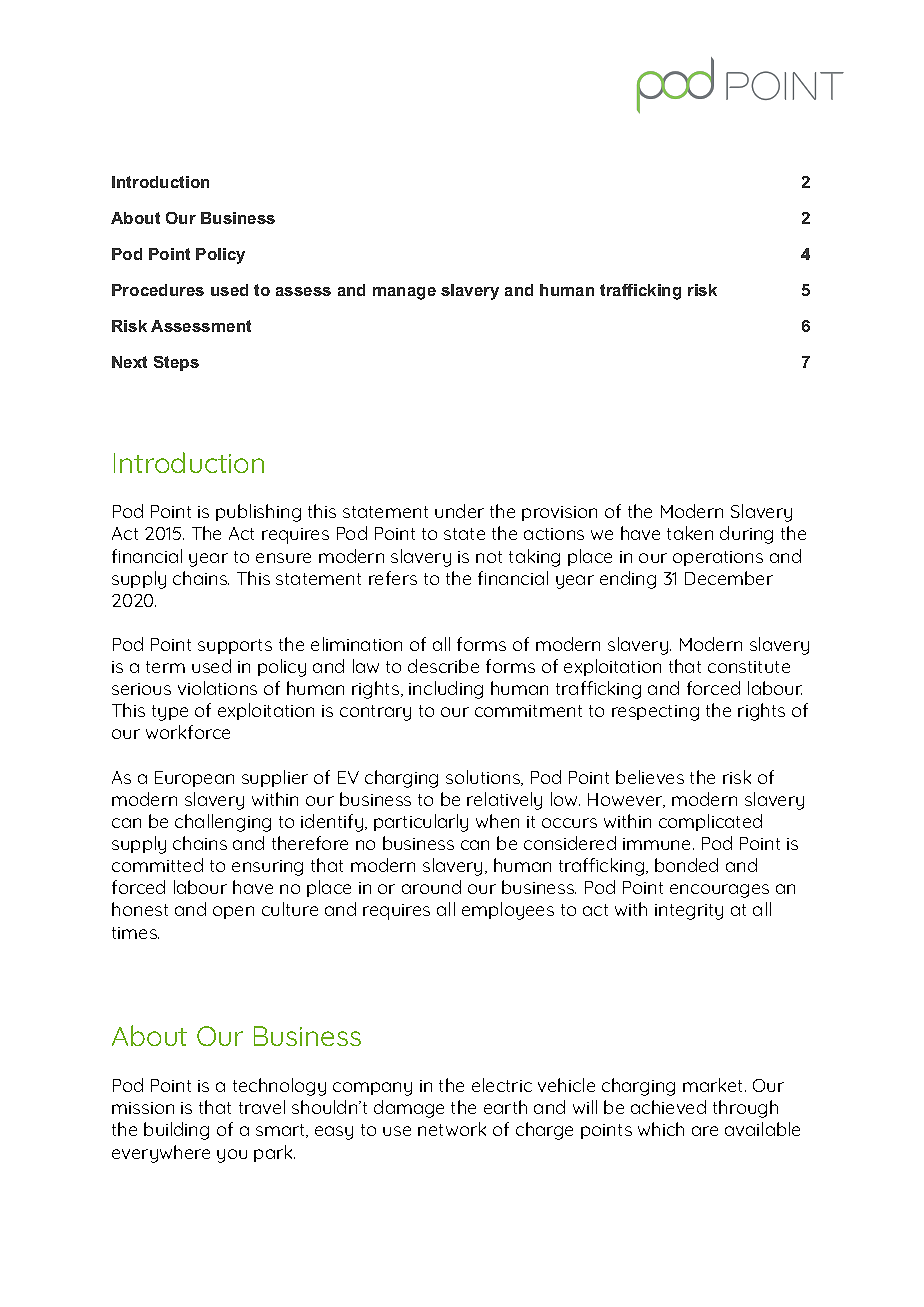 This page has width=924, height=1307. I want to click on workforce, so click(188, 732).
